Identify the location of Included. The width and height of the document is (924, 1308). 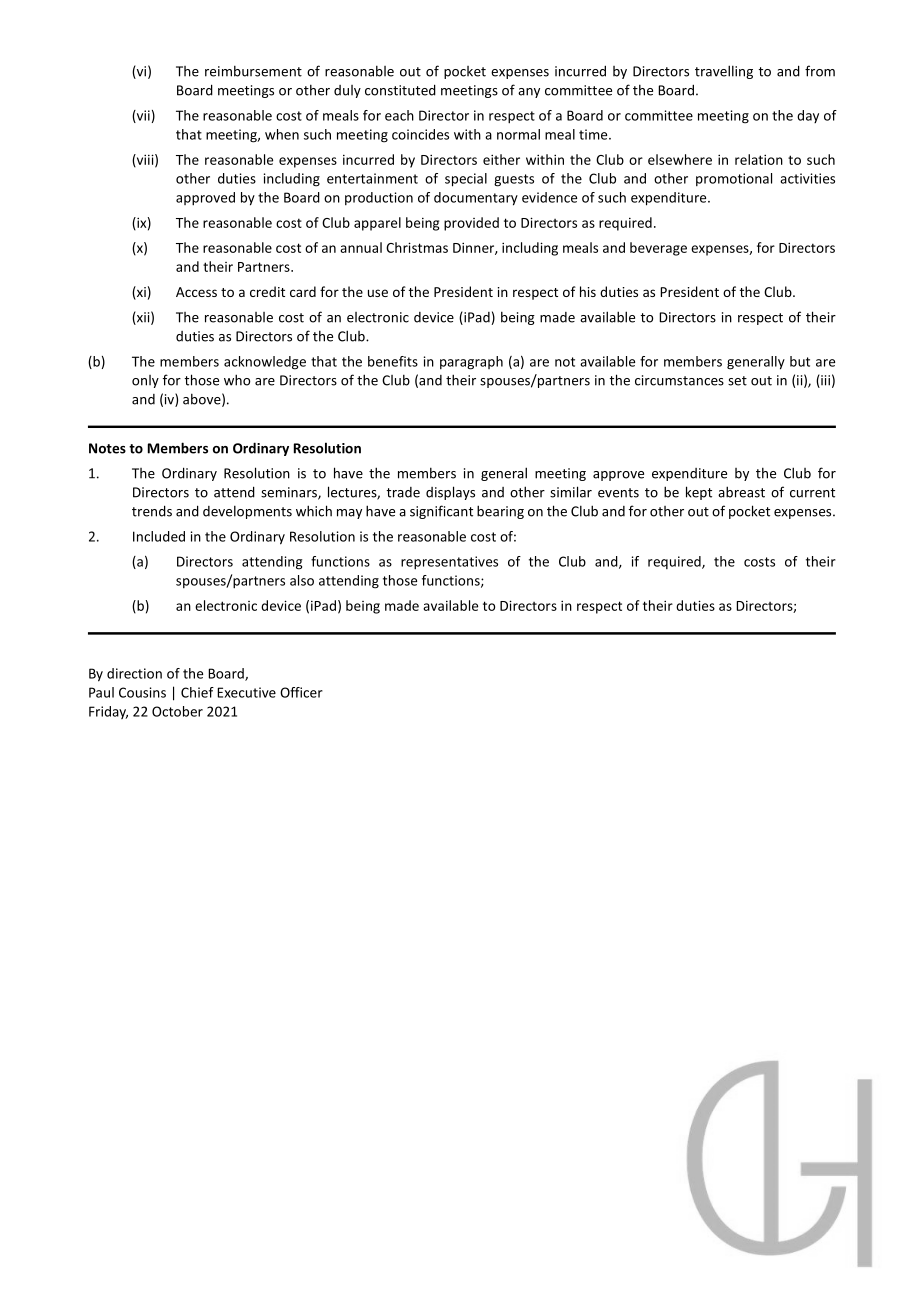
(159, 536).
